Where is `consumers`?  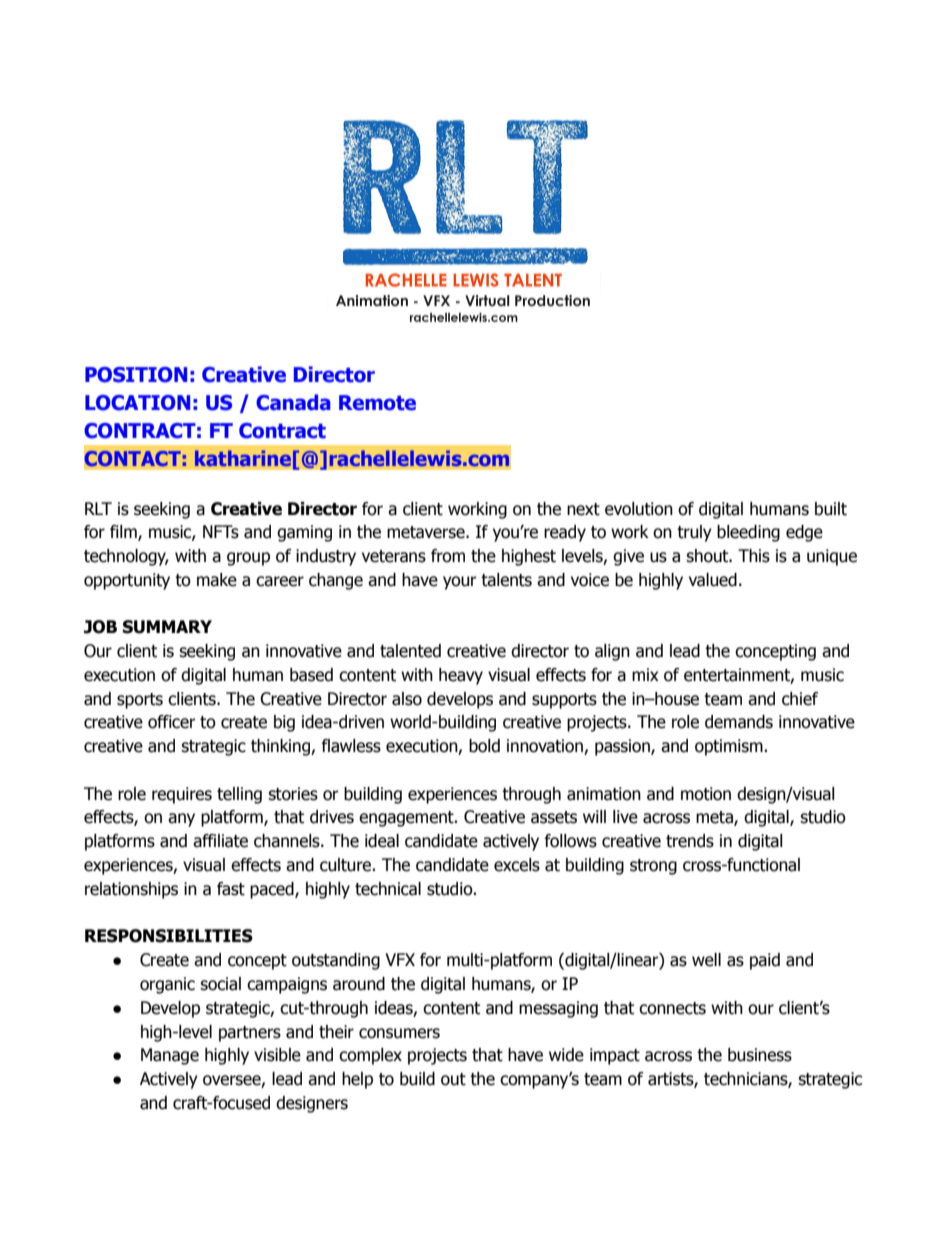
consumers is located at coordinates (399, 1033).
